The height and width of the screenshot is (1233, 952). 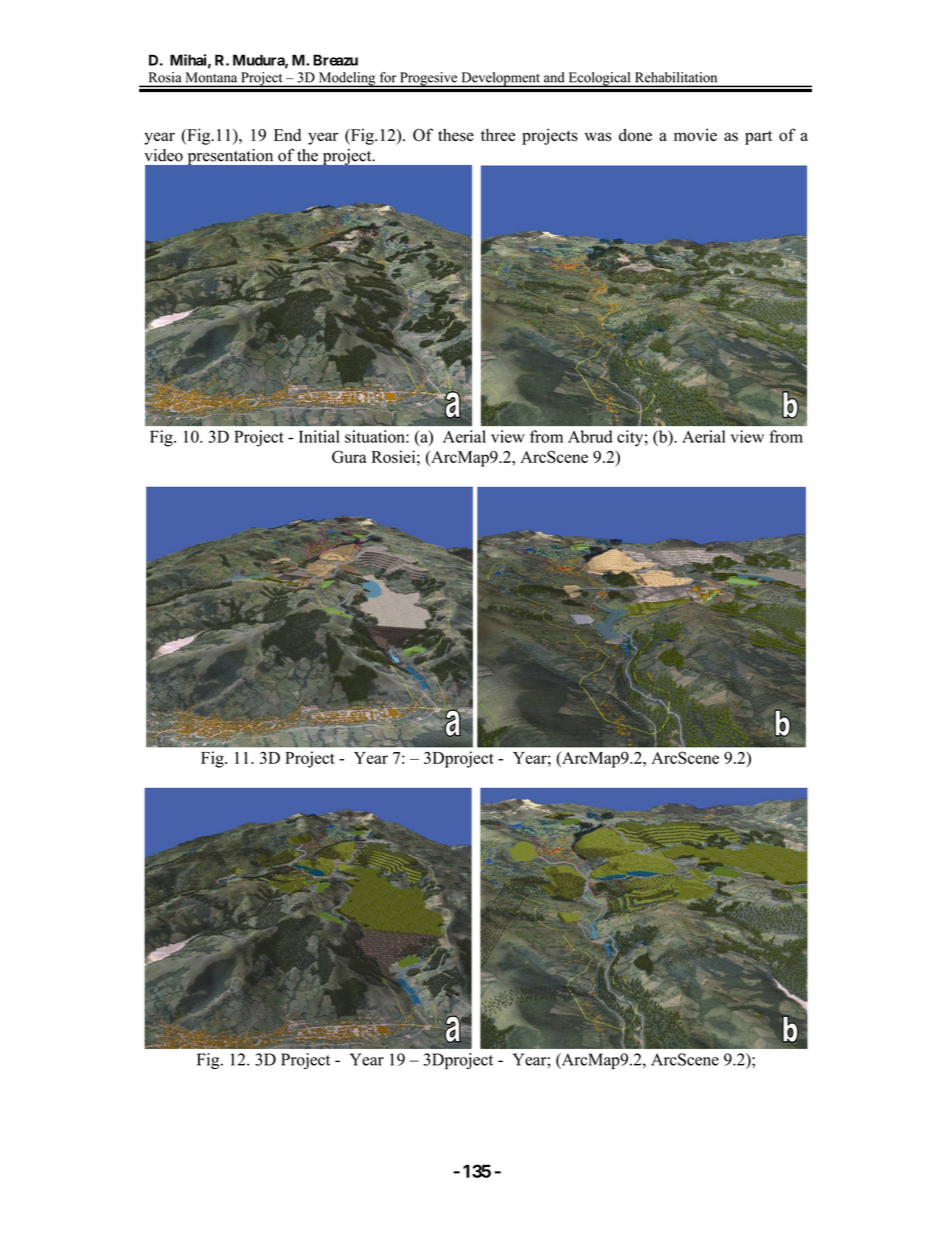 I want to click on Gura, so click(x=349, y=456).
